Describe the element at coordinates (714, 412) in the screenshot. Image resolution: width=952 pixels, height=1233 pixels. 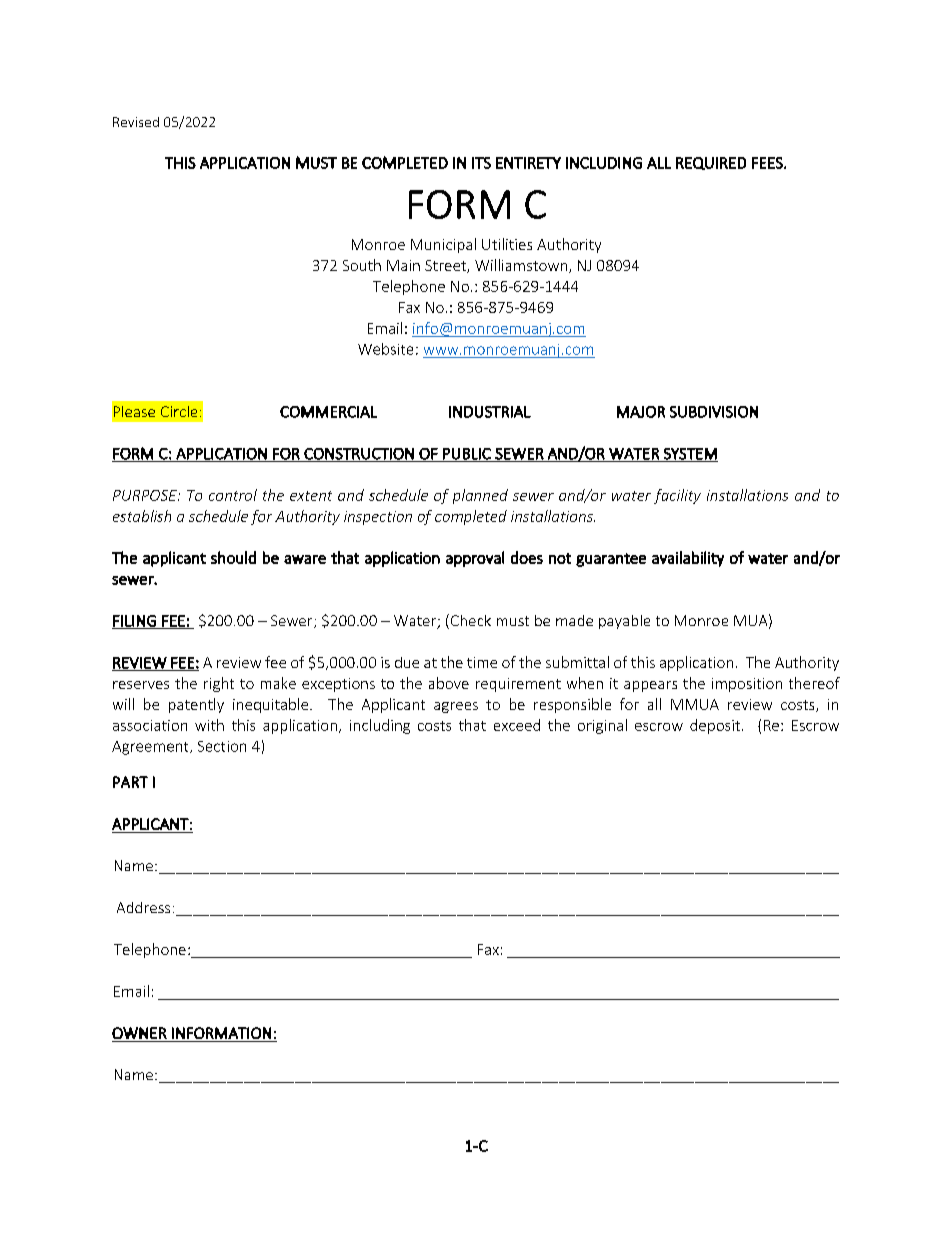
I see `SUBDIVISION` at that location.
